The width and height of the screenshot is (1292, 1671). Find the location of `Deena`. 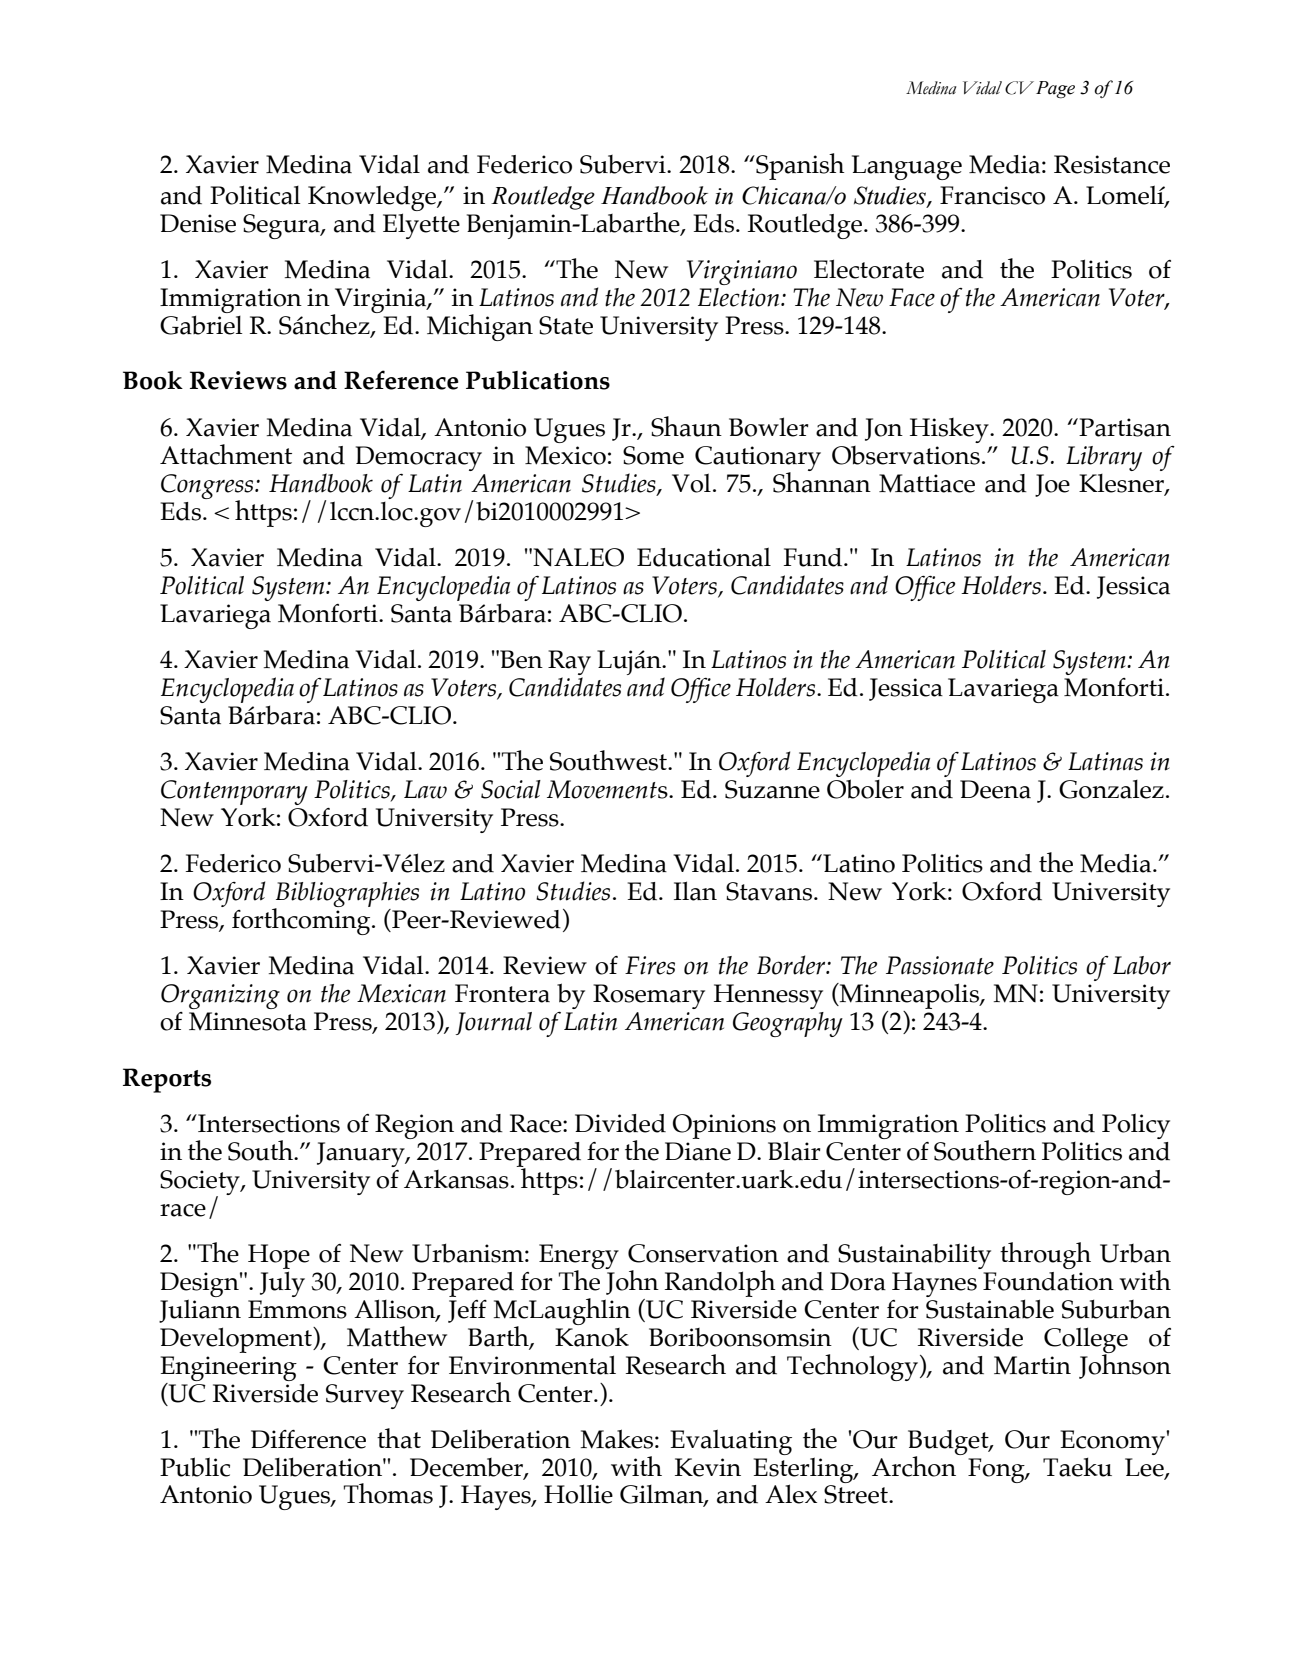

Deena is located at coordinates (995, 789).
